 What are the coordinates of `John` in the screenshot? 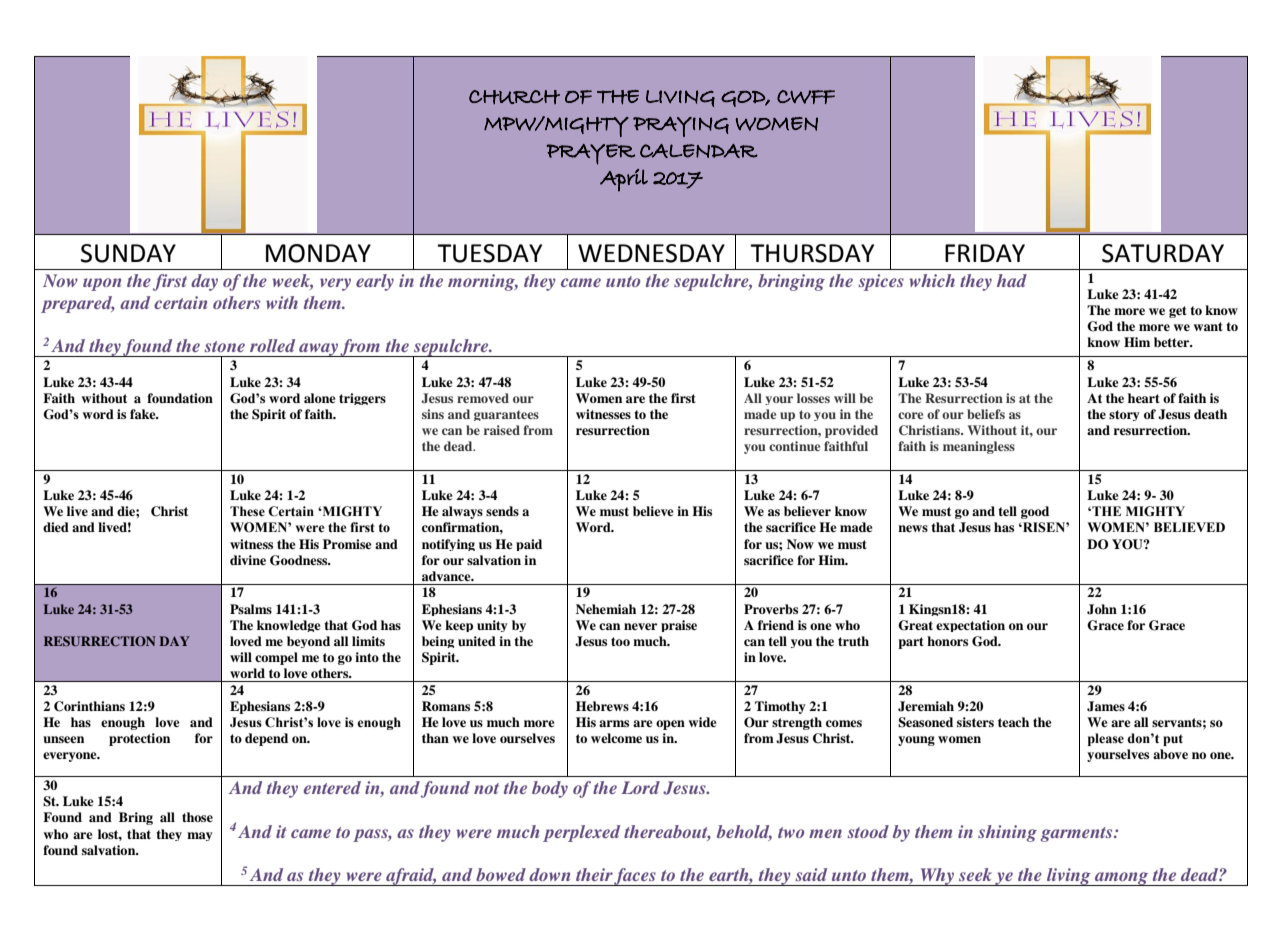 It's located at (1102, 609).
